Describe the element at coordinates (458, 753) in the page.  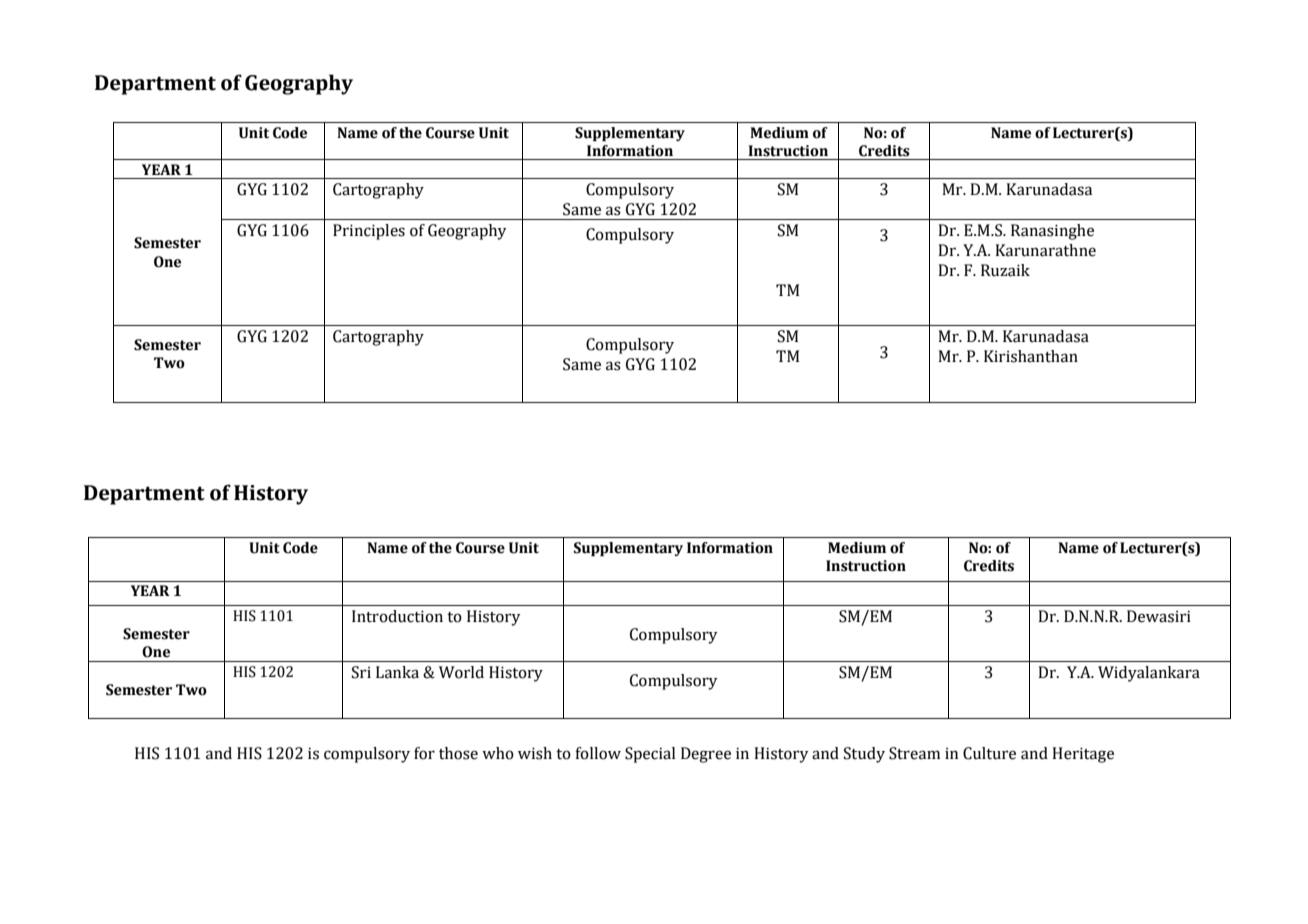
I see `those` at that location.
